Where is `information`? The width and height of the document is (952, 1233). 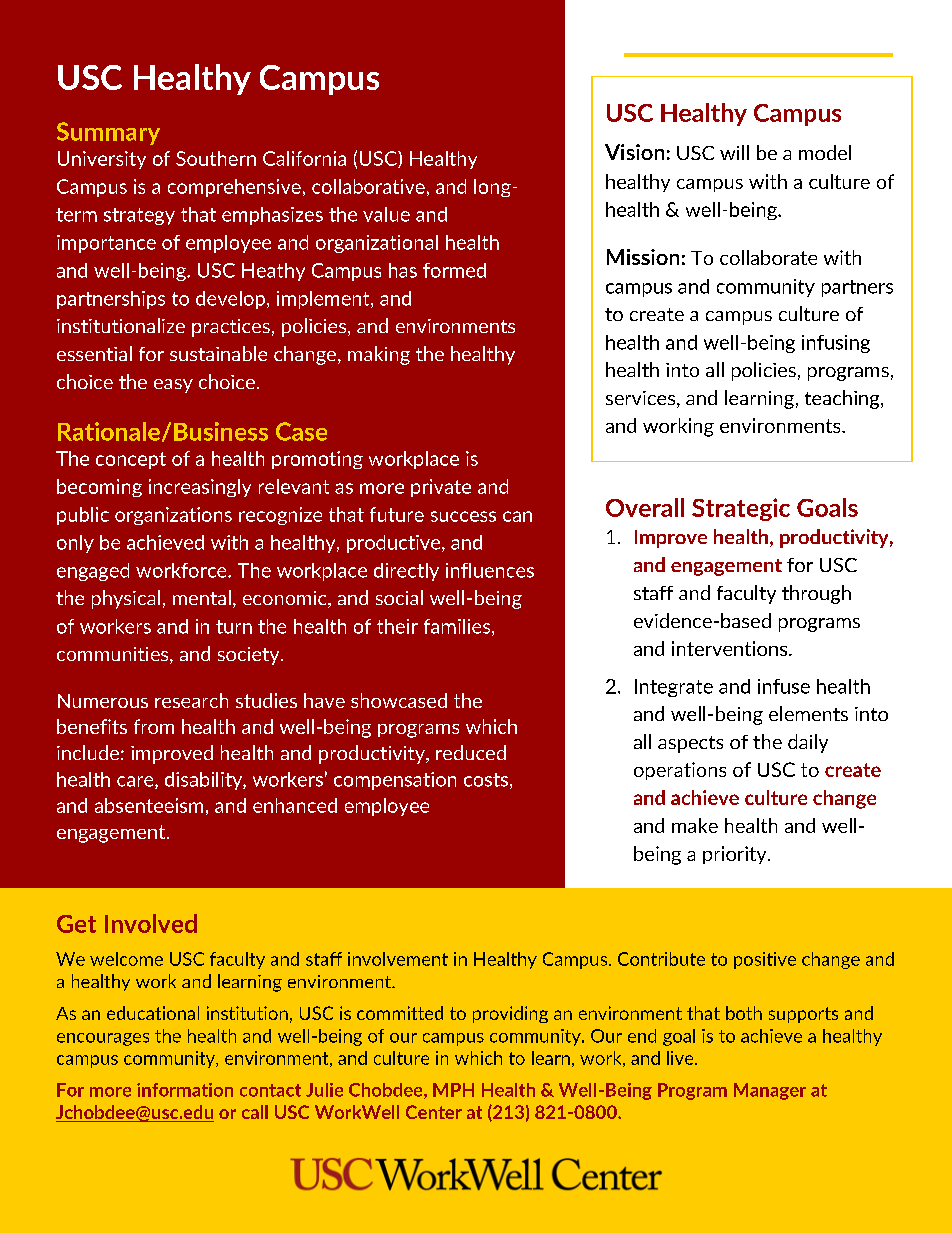
information is located at coordinates (185, 1090).
